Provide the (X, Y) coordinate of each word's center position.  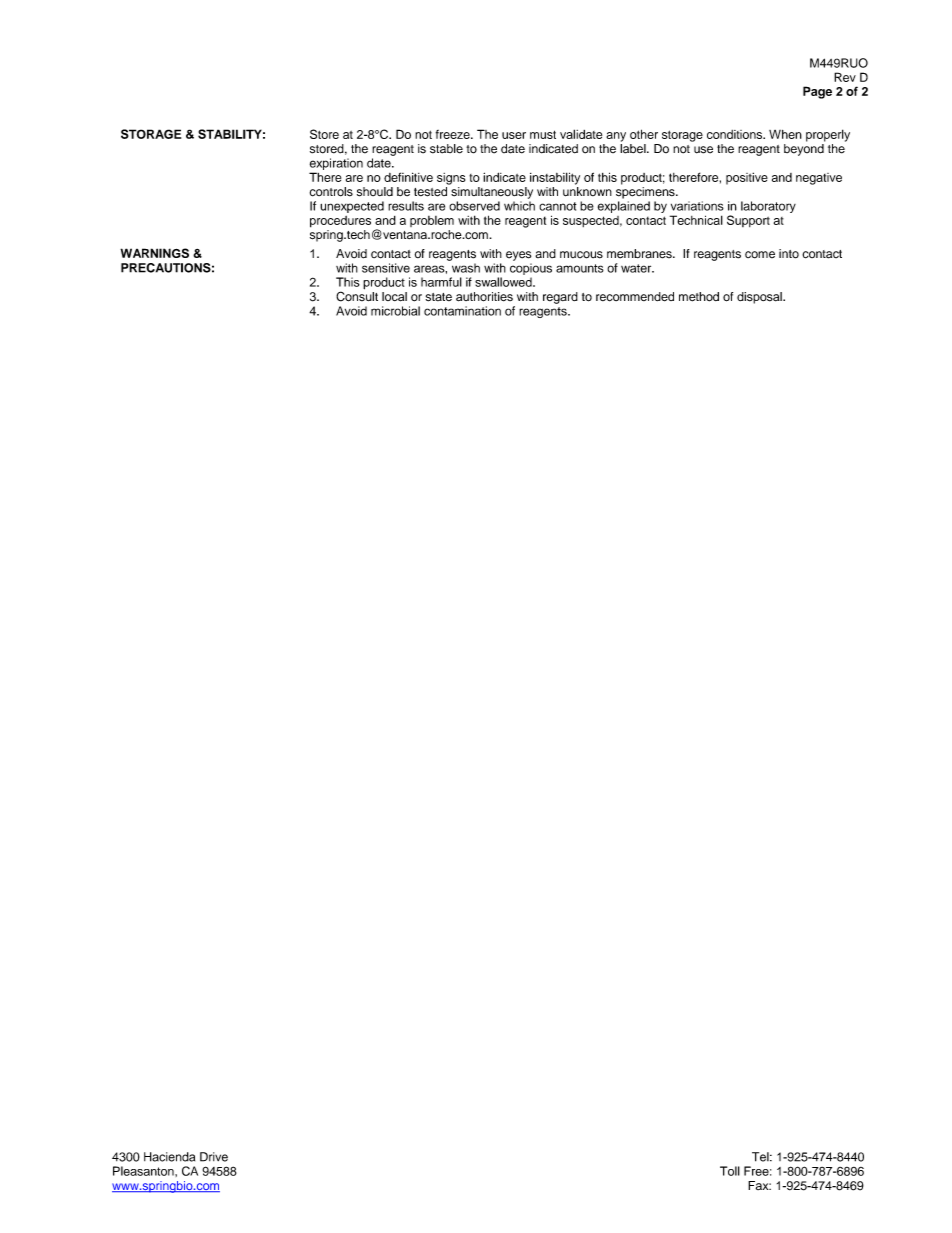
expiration (336, 164)
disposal (760, 298)
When (785, 134)
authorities (484, 297)
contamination (462, 311)
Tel (761, 1157)
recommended (635, 297)
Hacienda (169, 1157)
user (514, 135)
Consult (357, 295)
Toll (730, 1171)
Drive (214, 1157)
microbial (395, 311)
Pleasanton (144, 1171)
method (699, 297)
